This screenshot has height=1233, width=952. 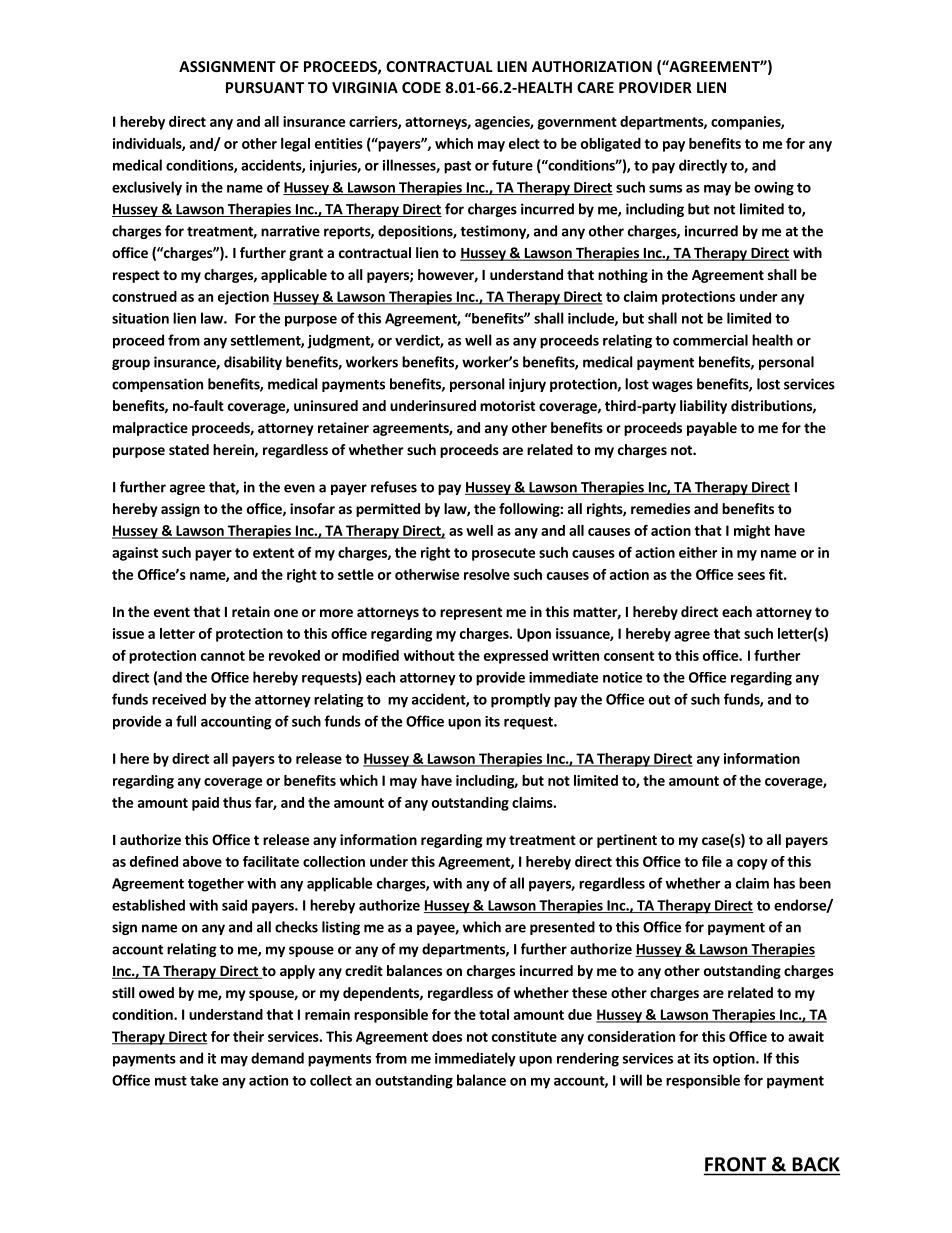 What do you see at coordinates (265, 87) in the screenshot?
I see `PURSUANT` at bounding box center [265, 87].
